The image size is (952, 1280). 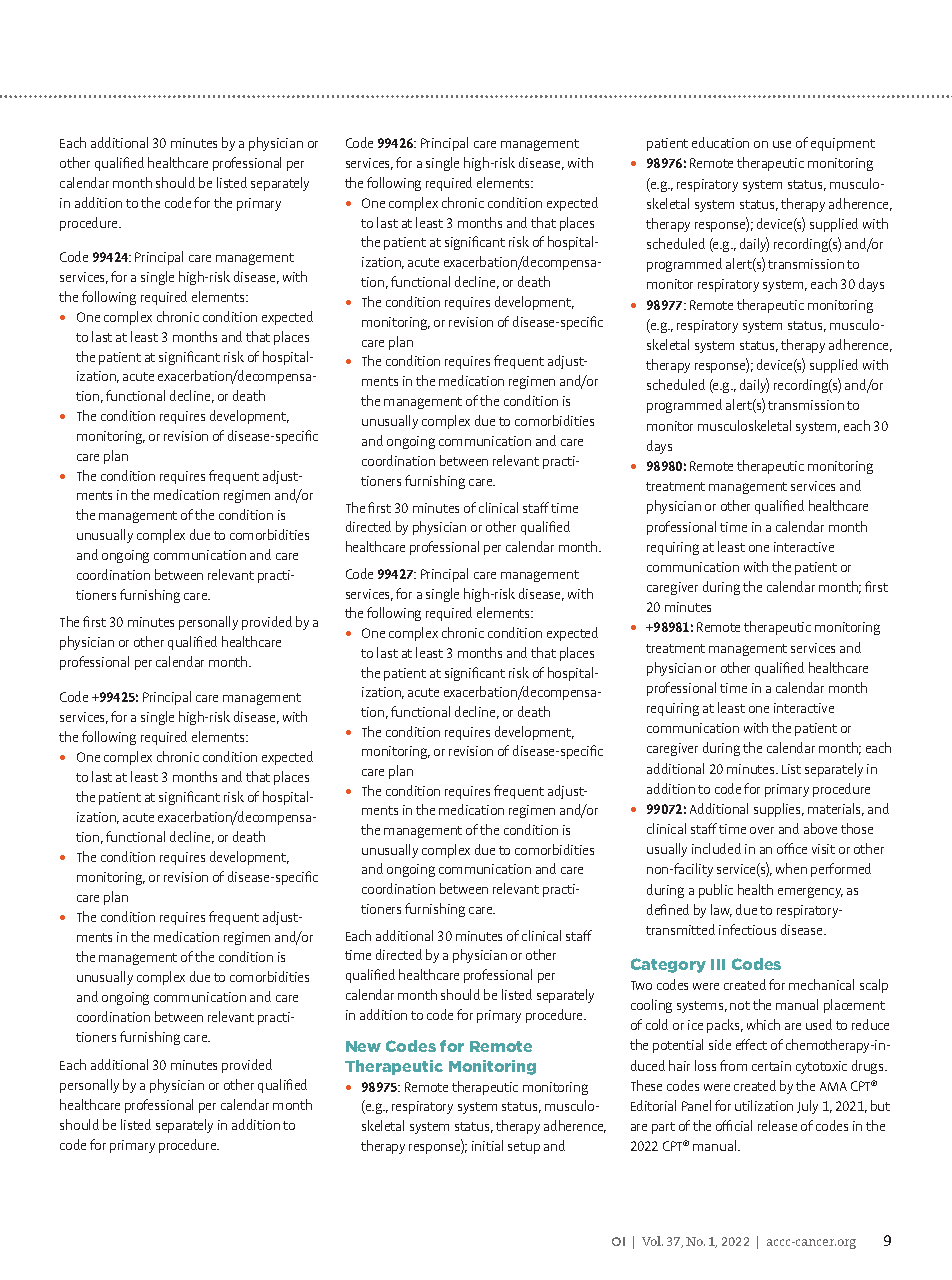 What do you see at coordinates (487, 1145) in the screenshot?
I see `initial` at bounding box center [487, 1145].
